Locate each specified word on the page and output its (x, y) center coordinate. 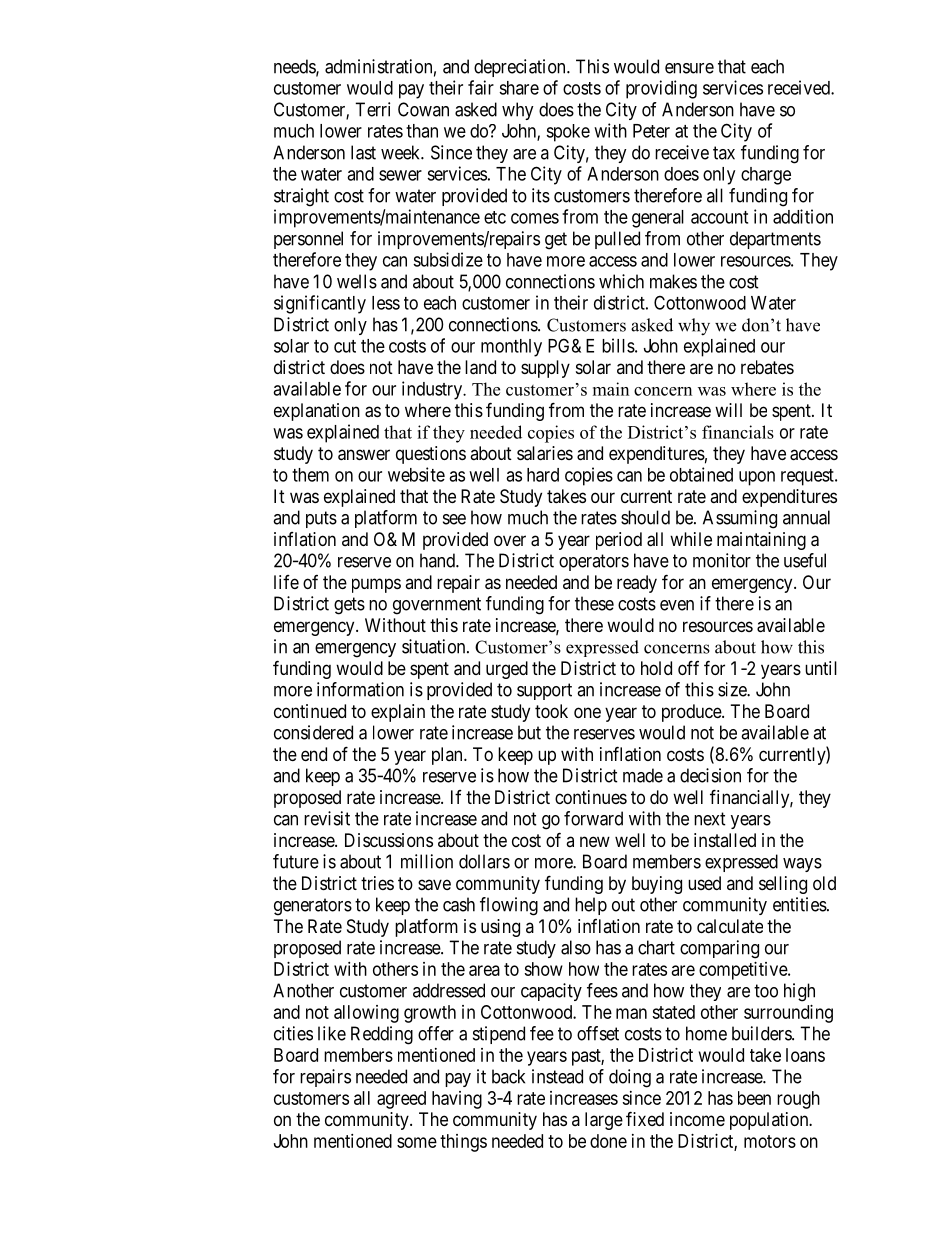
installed (725, 840)
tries (377, 883)
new (595, 841)
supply (545, 369)
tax (724, 153)
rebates (767, 367)
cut (345, 346)
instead (557, 1076)
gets (349, 606)
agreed (401, 1100)
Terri (372, 109)
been (754, 1098)
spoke (568, 133)
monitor (722, 560)
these (594, 603)
